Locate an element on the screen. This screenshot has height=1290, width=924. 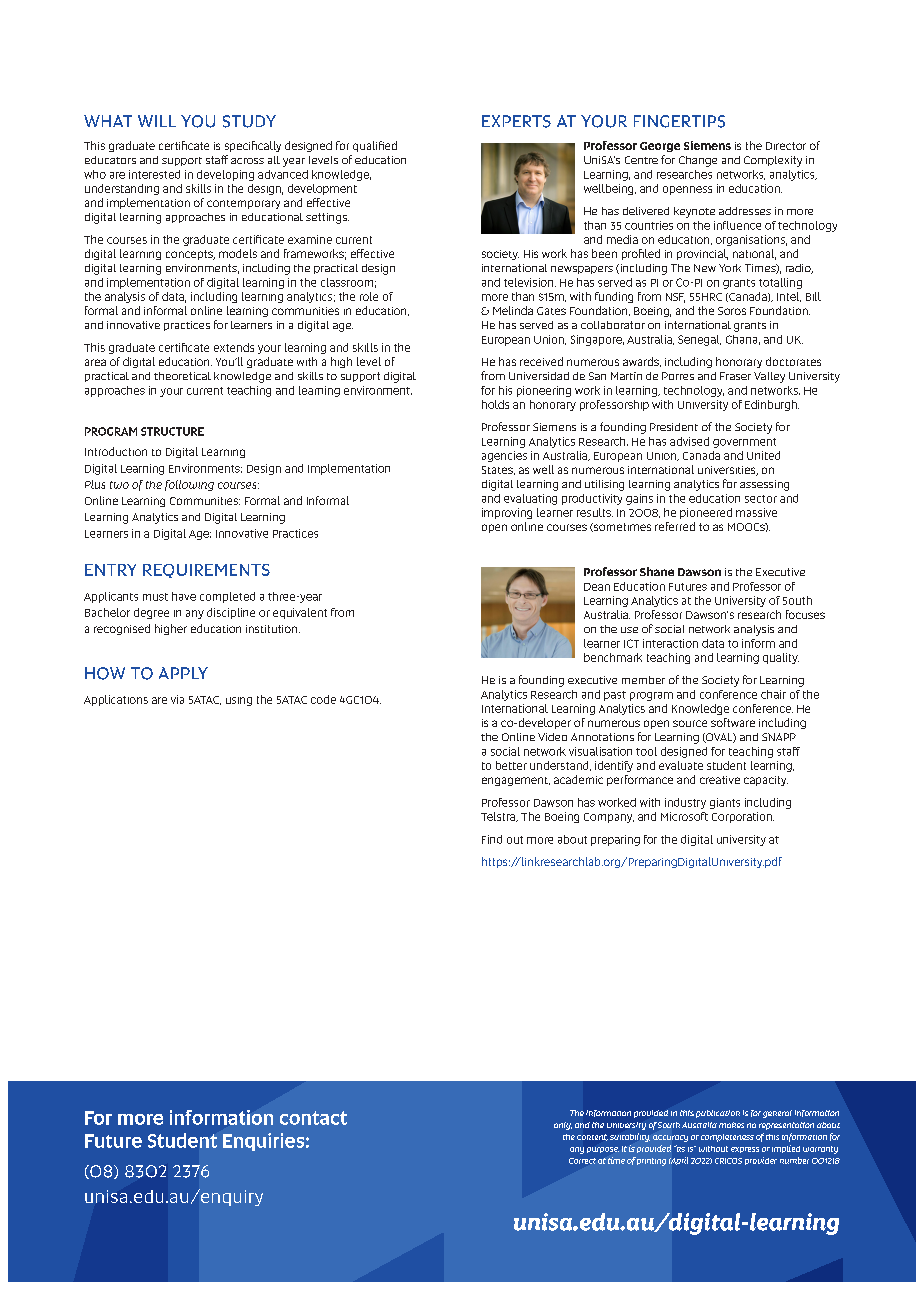
Corporation is located at coordinates (743, 817).
